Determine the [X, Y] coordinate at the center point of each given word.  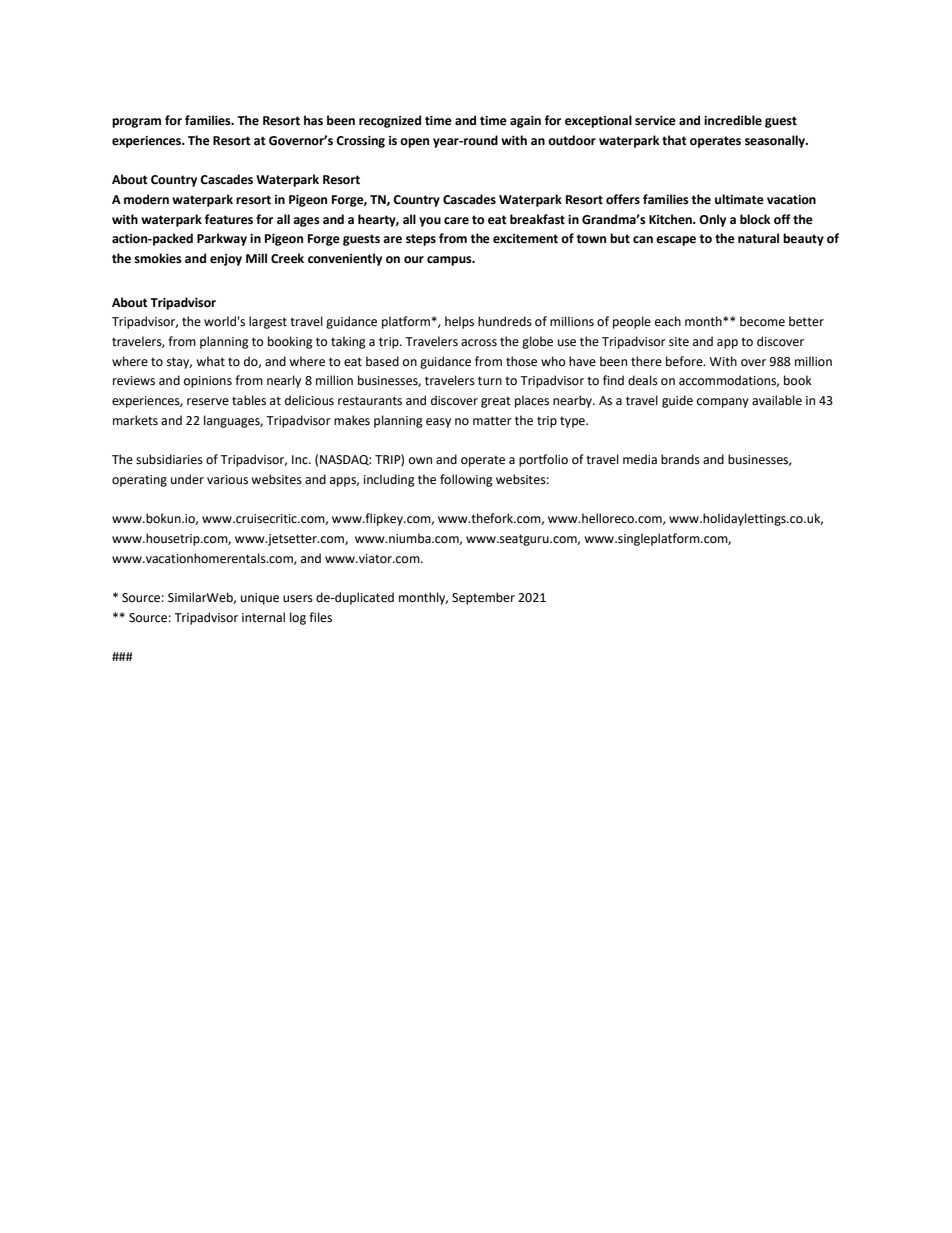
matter [492, 421]
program [136, 123]
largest [268, 322]
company [723, 403]
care [456, 221]
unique [260, 599]
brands [680, 459]
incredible [733, 120]
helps [459, 322]
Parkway [222, 239]
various [227, 480]
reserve [208, 402]
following [466, 480]
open [414, 143]
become [762, 321]
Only [712, 220]
